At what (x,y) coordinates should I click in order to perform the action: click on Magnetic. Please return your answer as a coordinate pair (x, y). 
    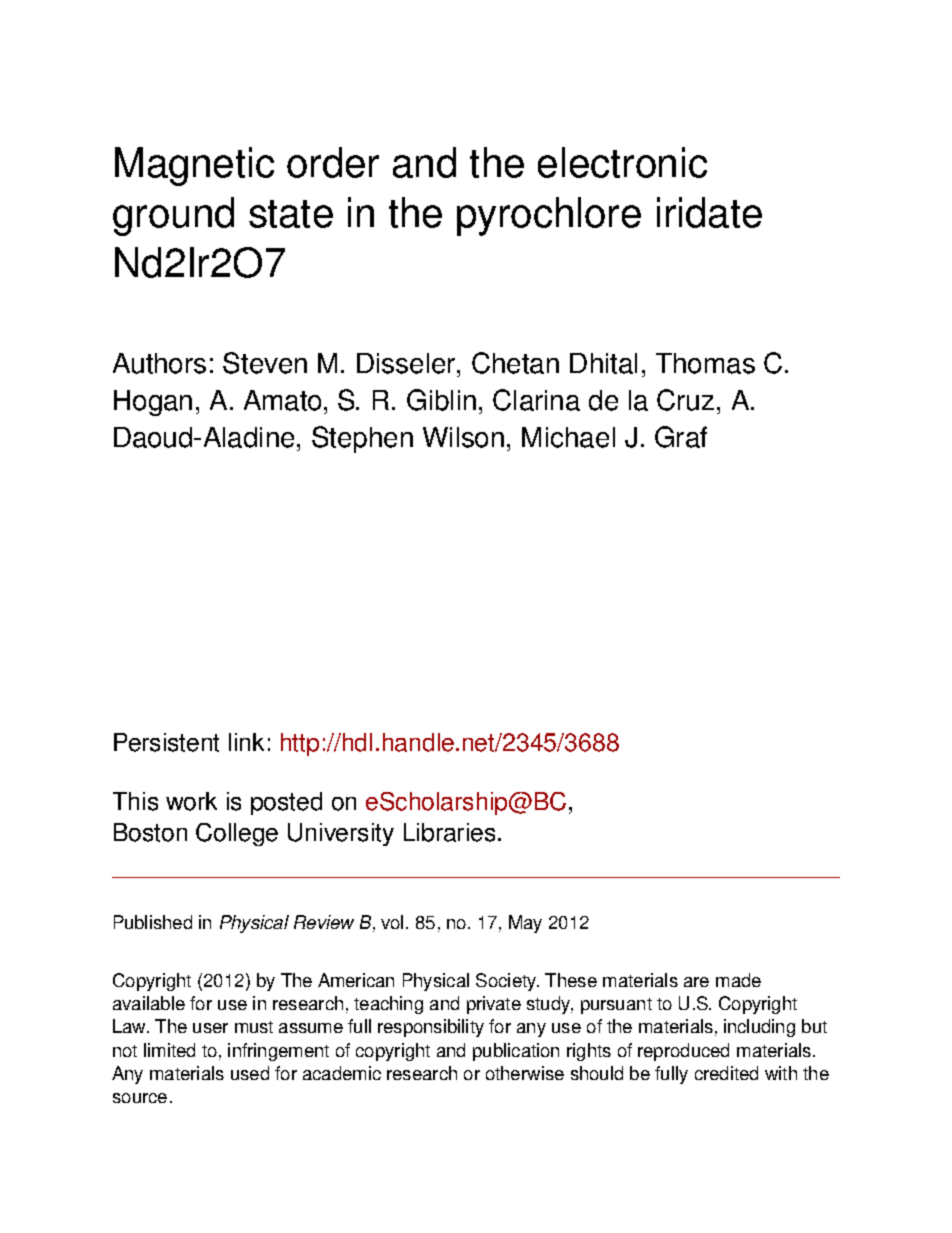
    Looking at the image, I should click on (194, 166).
